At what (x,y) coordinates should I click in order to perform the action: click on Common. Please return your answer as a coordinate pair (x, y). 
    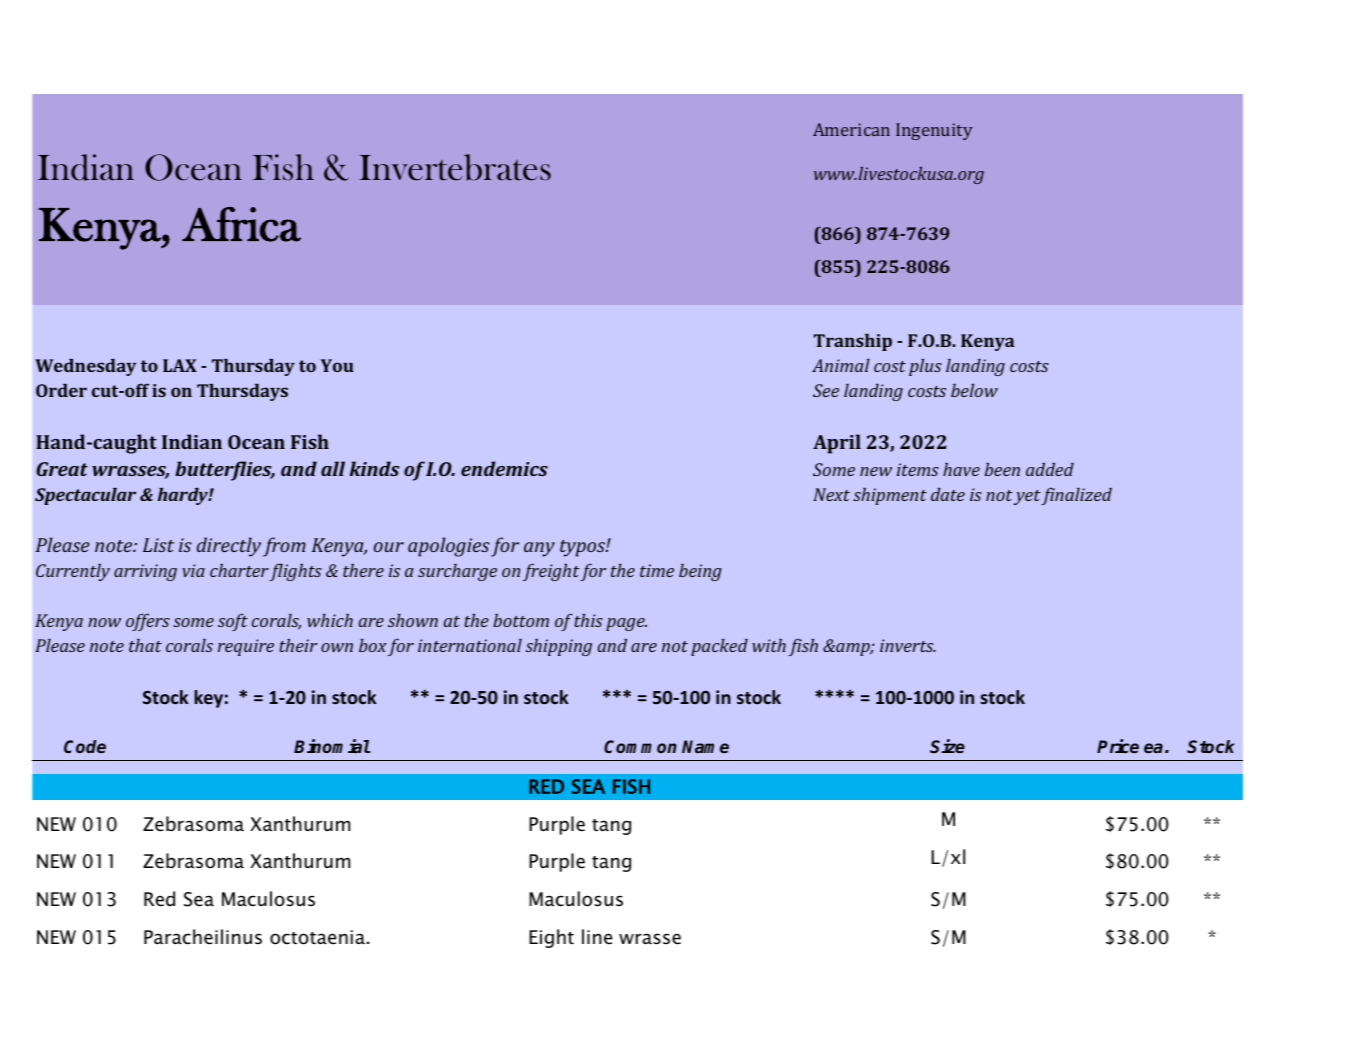
    Looking at the image, I should click on (640, 746).
